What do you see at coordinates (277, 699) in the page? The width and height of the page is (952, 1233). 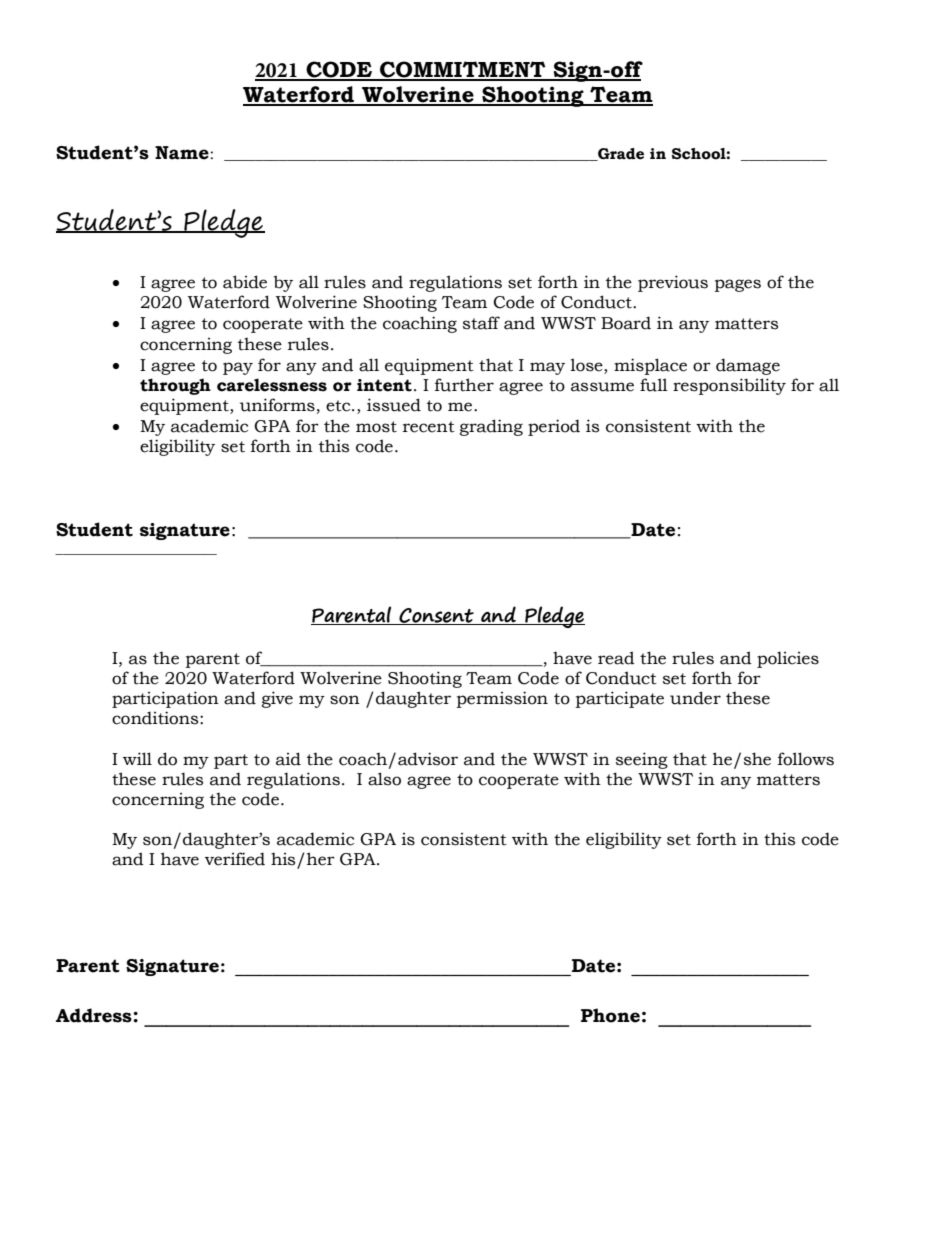 I see `give` at bounding box center [277, 699].
